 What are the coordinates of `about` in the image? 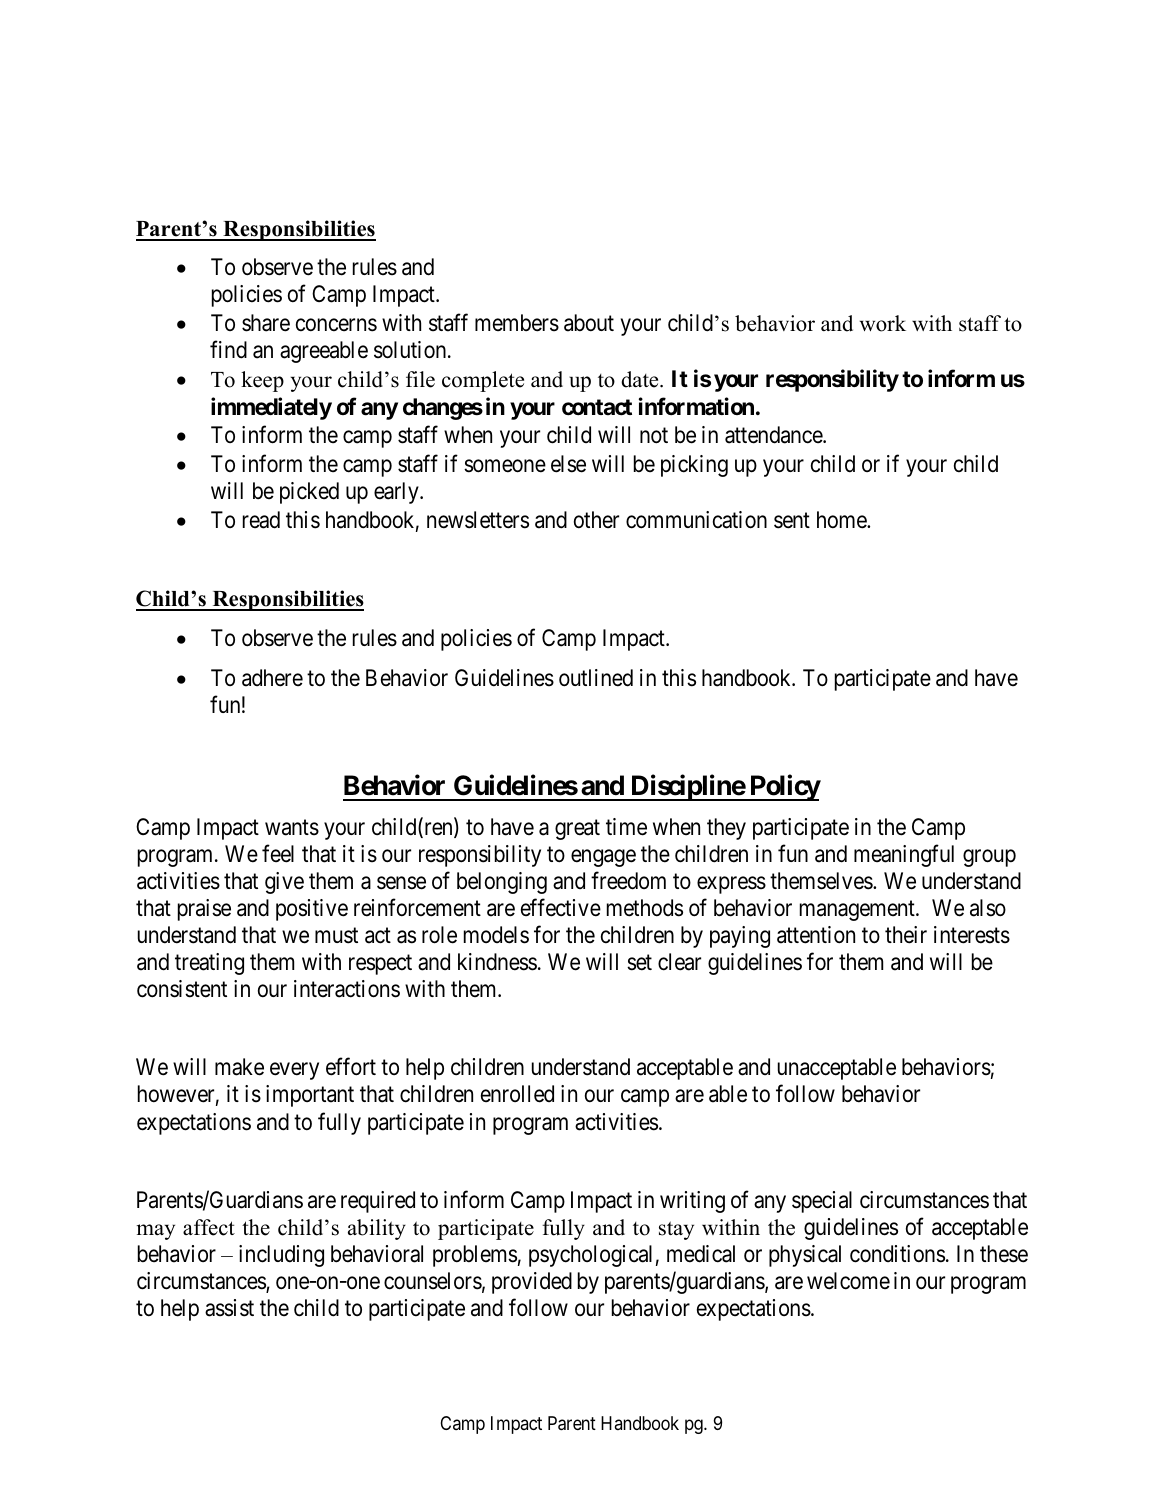 It's located at (589, 323).
